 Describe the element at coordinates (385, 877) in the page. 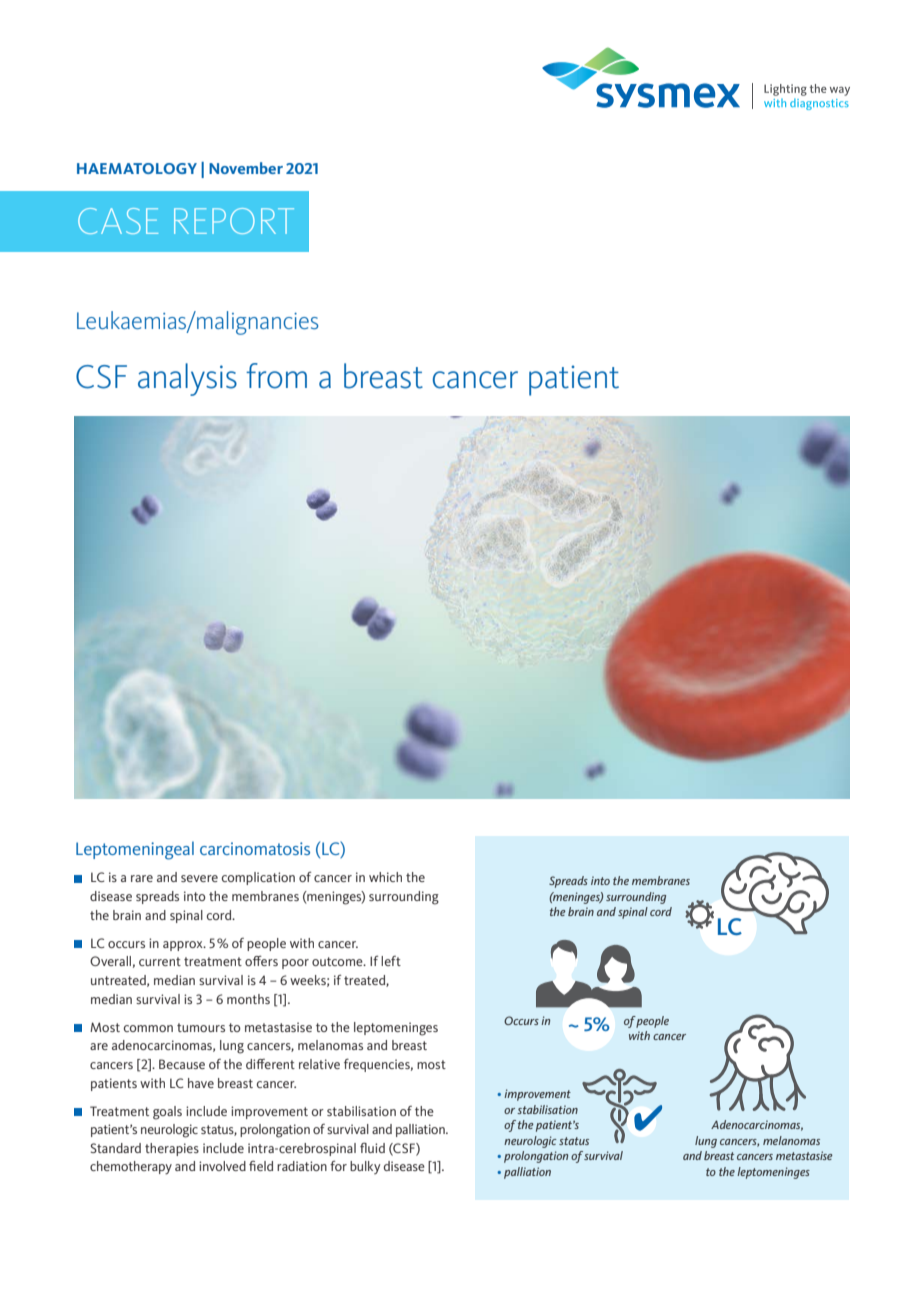

I see `which` at that location.
